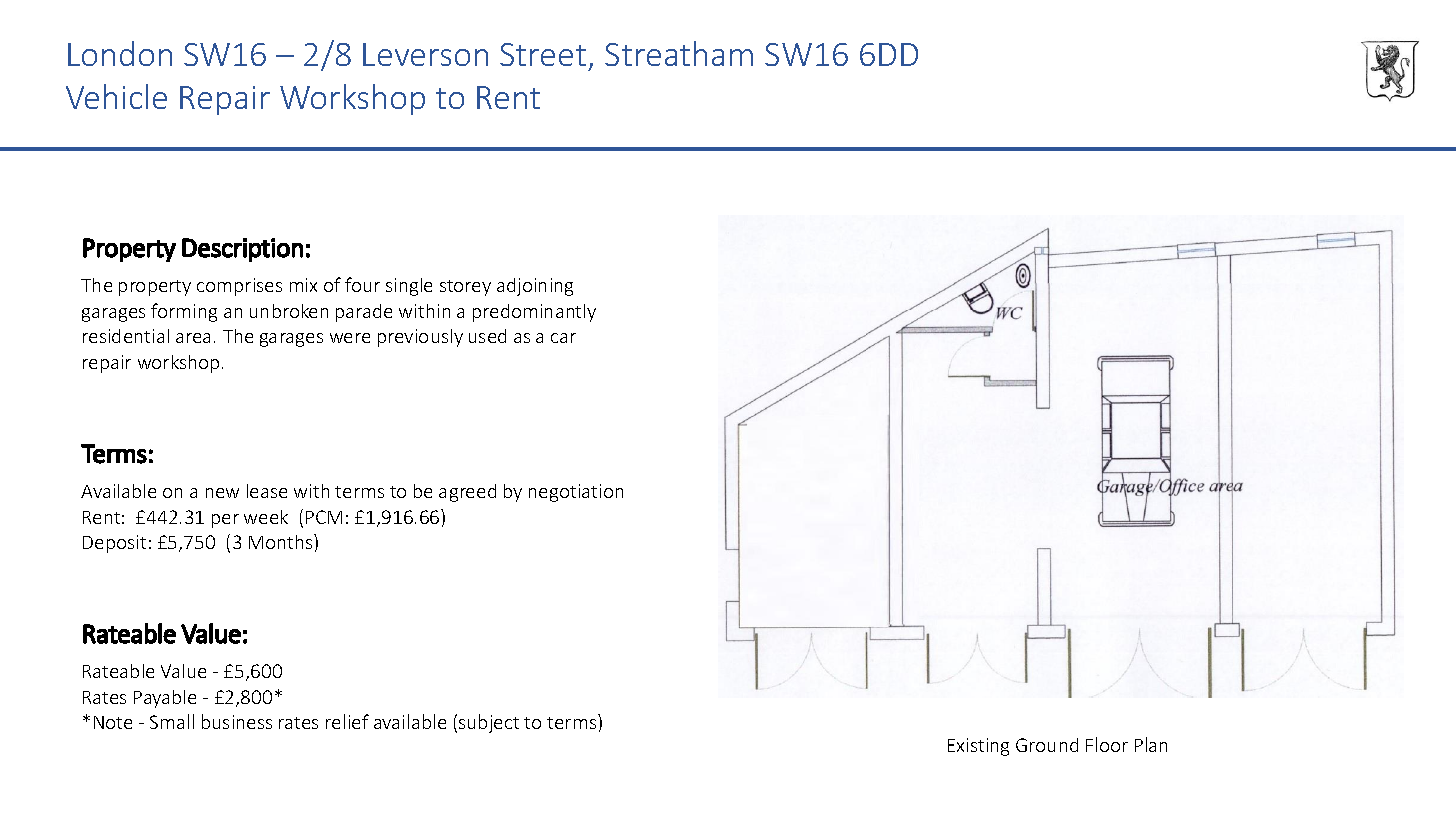 This page has height=819, width=1456. Describe the element at coordinates (266, 517) in the page. I see `week` at that location.
